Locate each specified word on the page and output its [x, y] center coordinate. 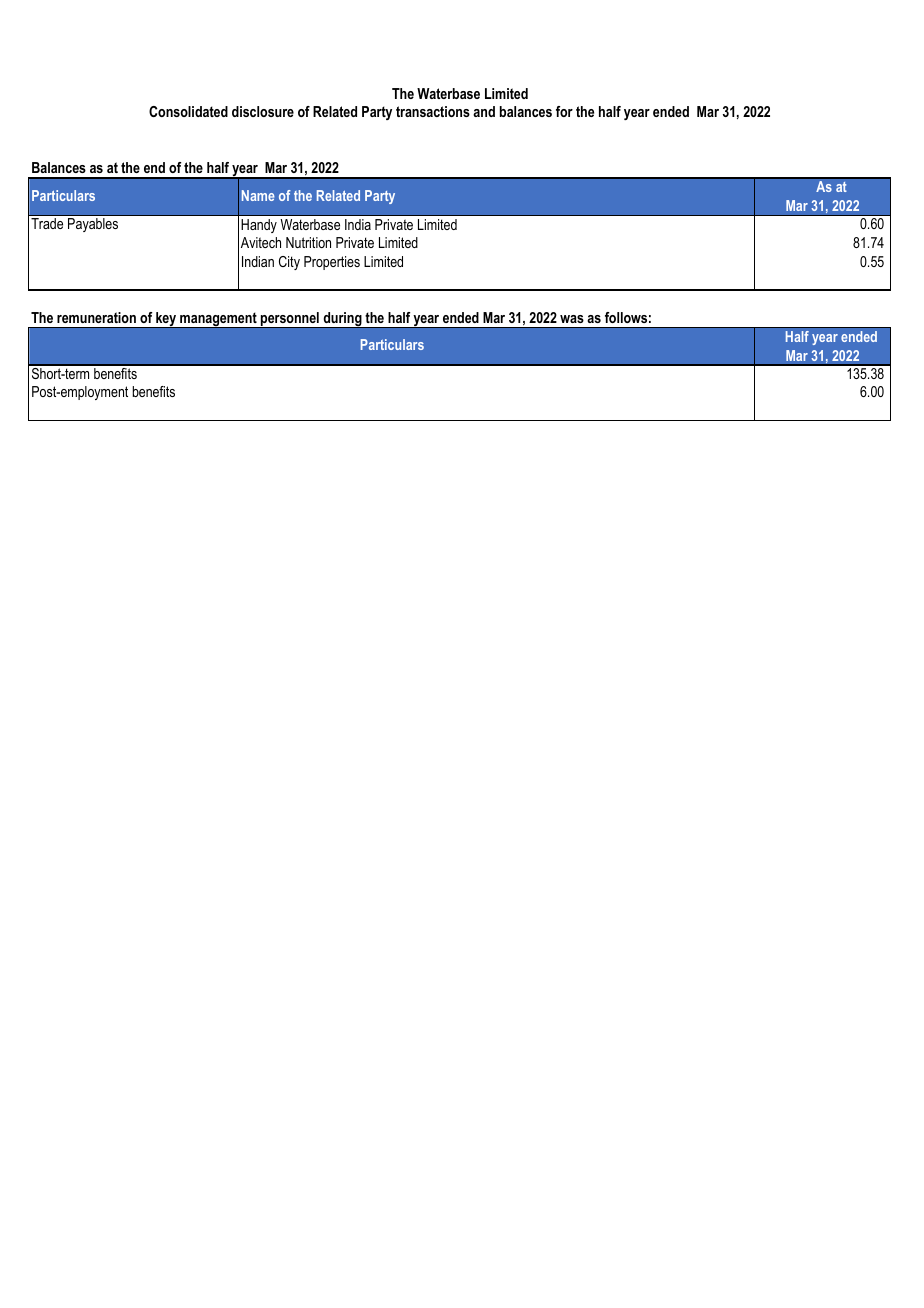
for [564, 111]
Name [258, 195]
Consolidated [188, 111]
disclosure [263, 111]
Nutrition [308, 242]
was [572, 319]
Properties [332, 263]
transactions [433, 111]
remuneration [96, 317]
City [289, 263]
